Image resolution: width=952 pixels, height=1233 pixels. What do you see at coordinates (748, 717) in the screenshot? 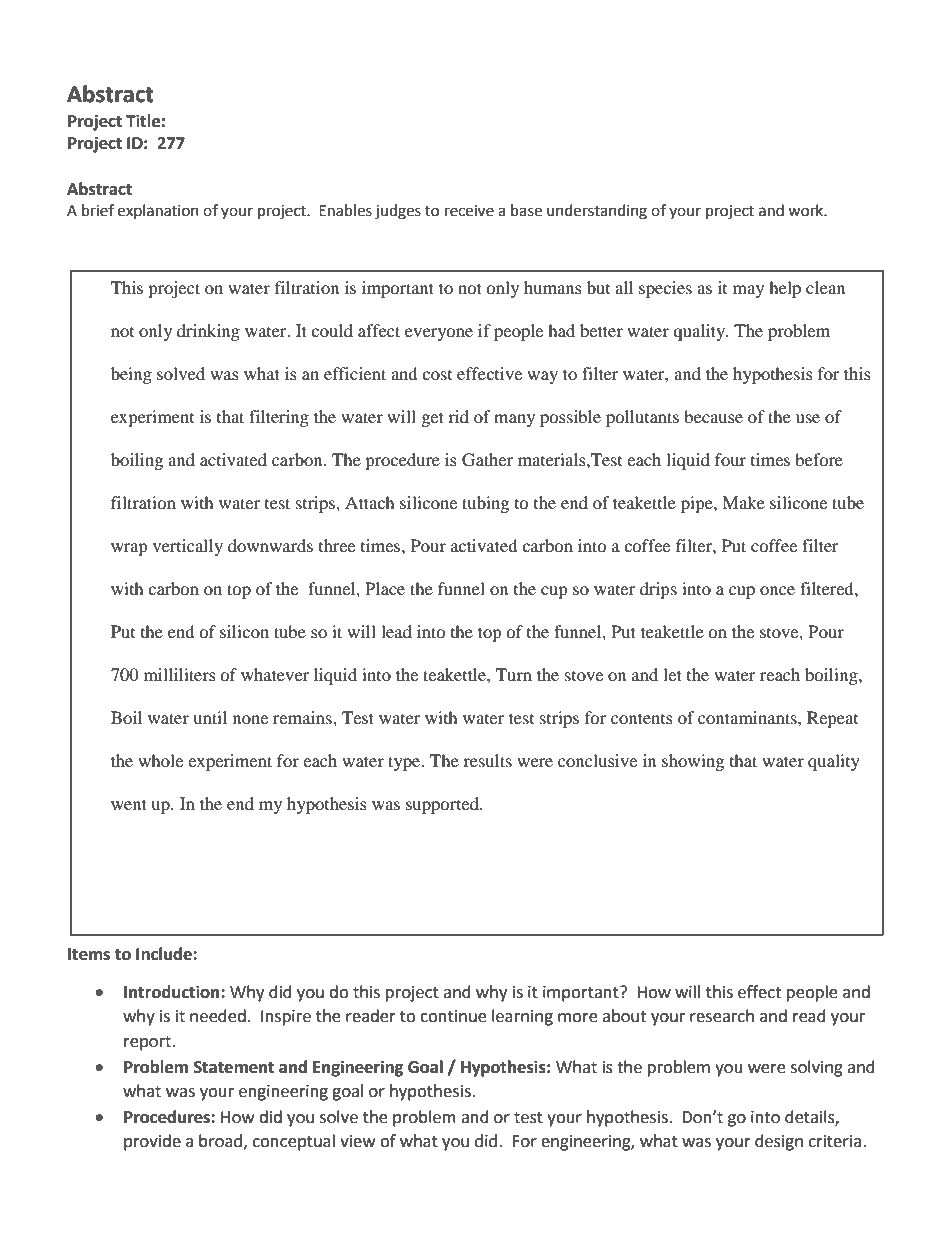
I see `contaminants` at bounding box center [748, 717].
